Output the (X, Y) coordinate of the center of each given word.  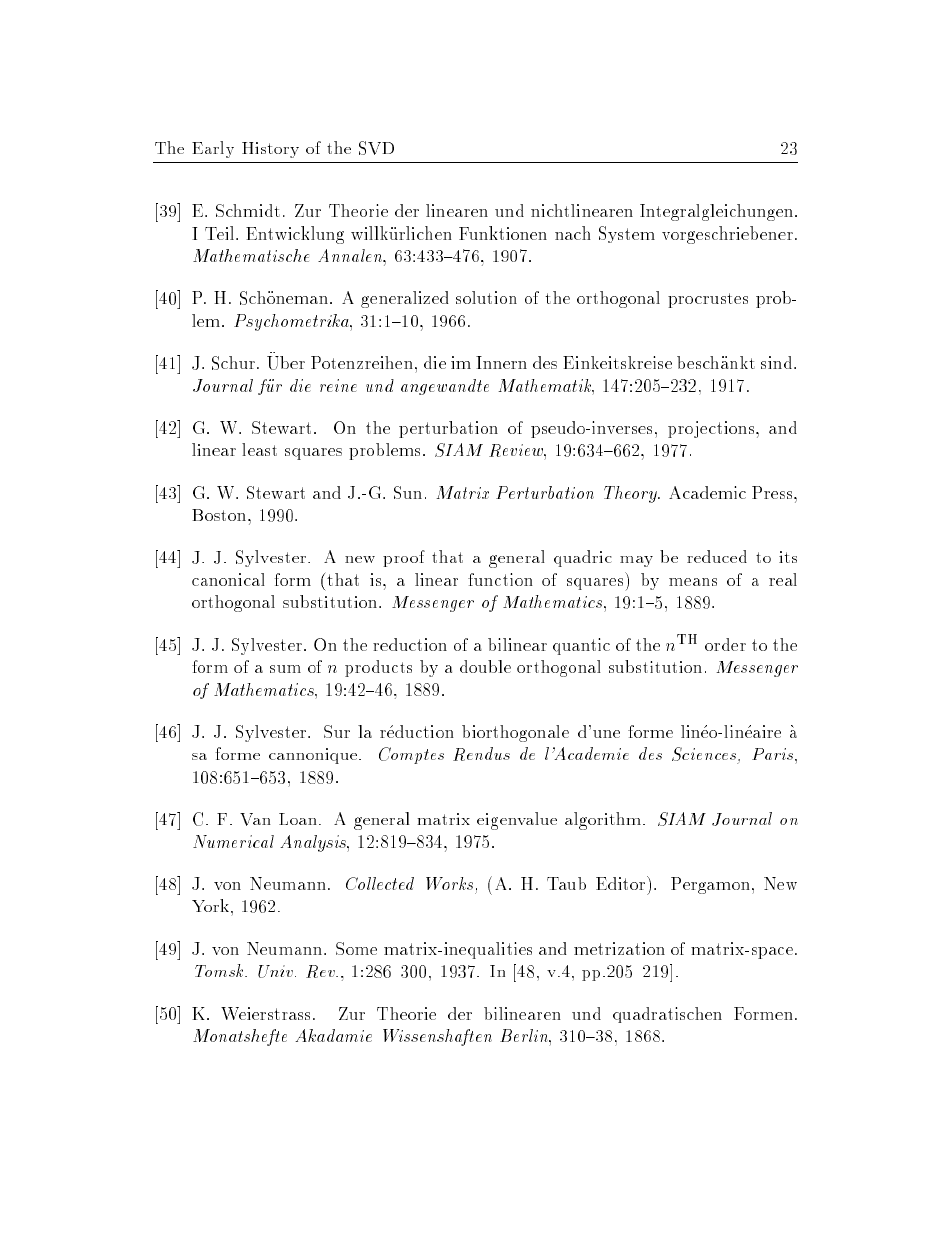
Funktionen (503, 233)
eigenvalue (517, 821)
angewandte (445, 387)
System (627, 234)
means (693, 582)
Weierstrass (265, 1013)
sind (778, 362)
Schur (233, 363)
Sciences (704, 754)
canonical (228, 579)
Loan (298, 819)
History (270, 150)
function (500, 579)
